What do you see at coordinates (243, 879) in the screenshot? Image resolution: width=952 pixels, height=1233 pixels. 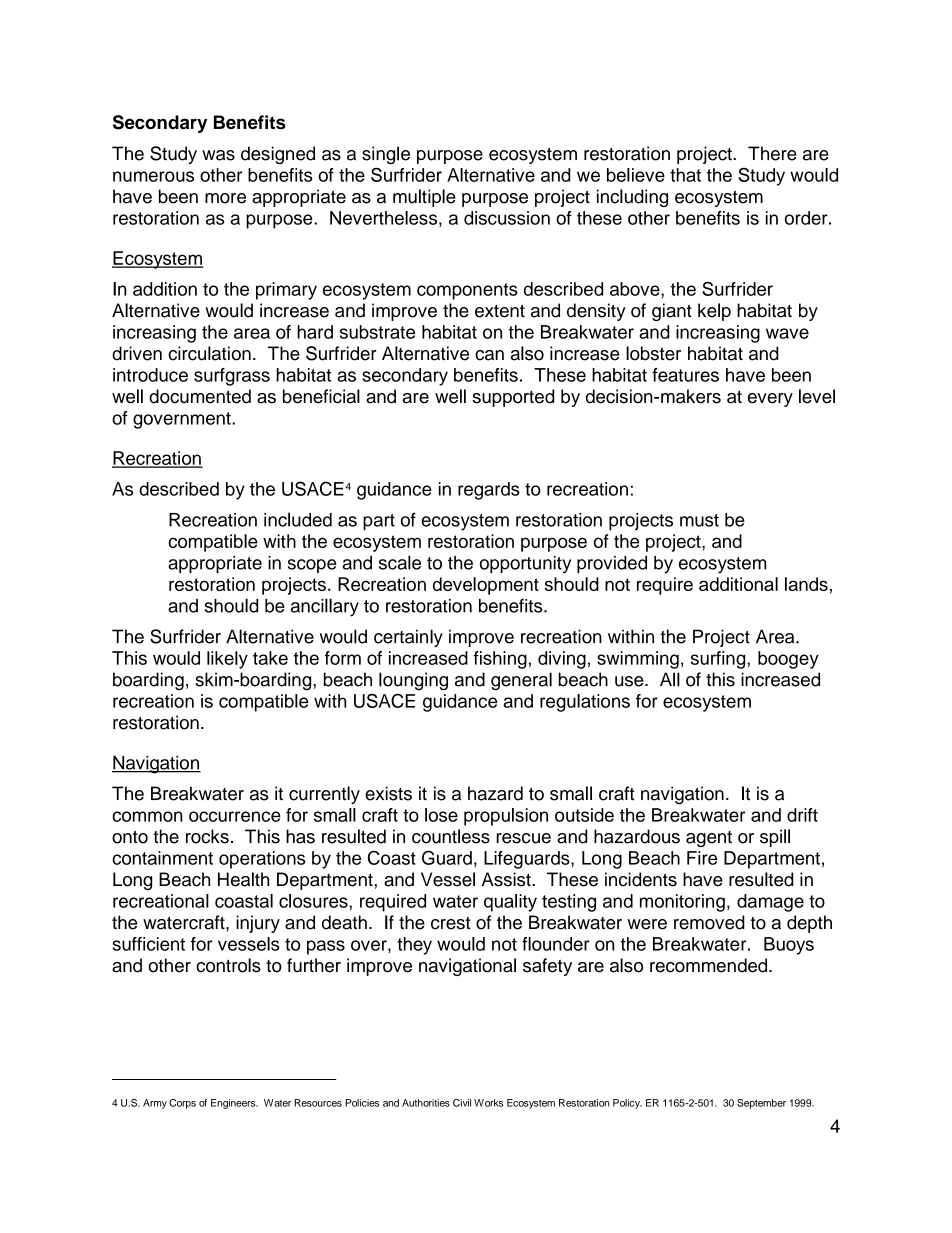 I see `Health` at bounding box center [243, 879].
